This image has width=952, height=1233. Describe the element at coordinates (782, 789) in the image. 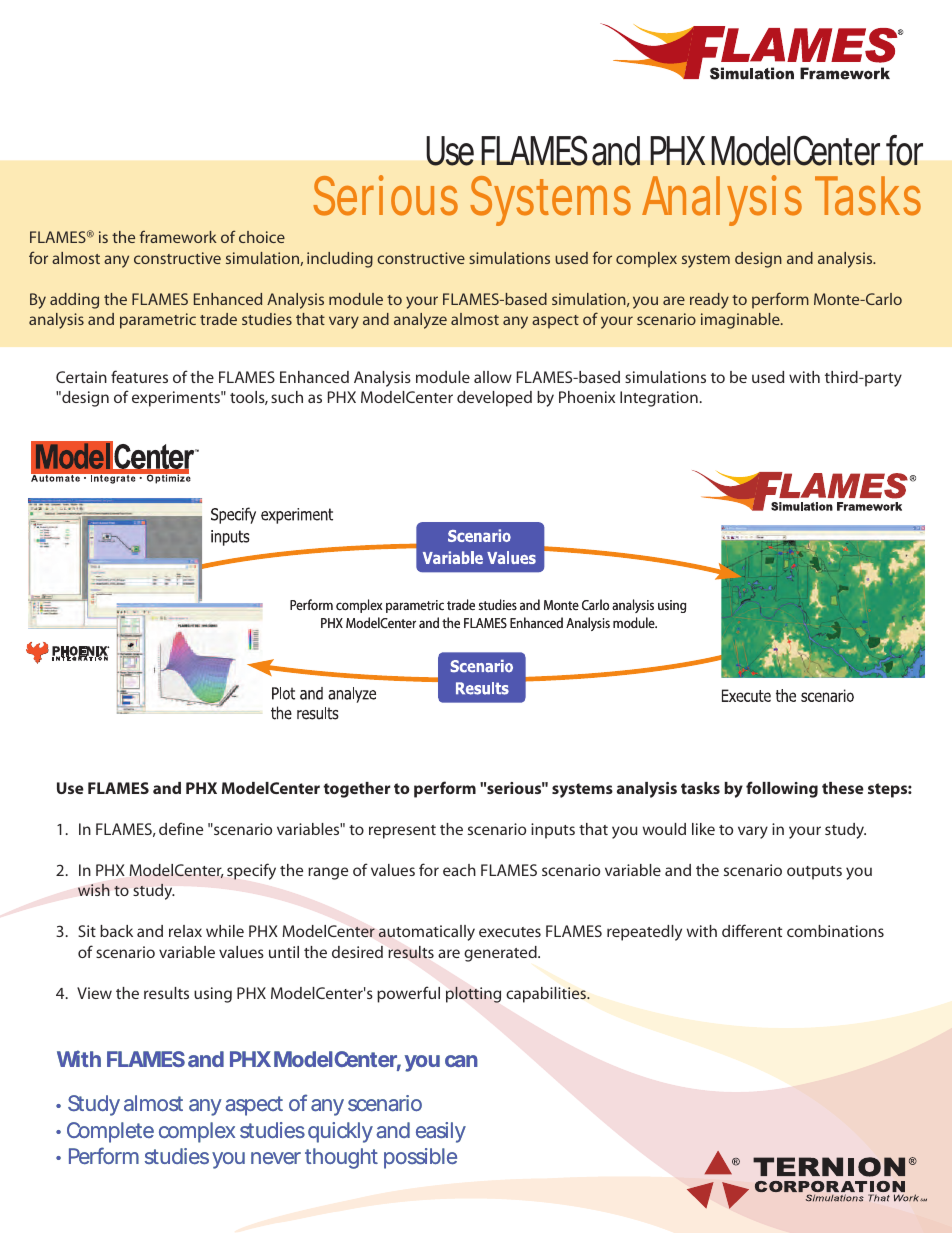

I see `following` at that location.
